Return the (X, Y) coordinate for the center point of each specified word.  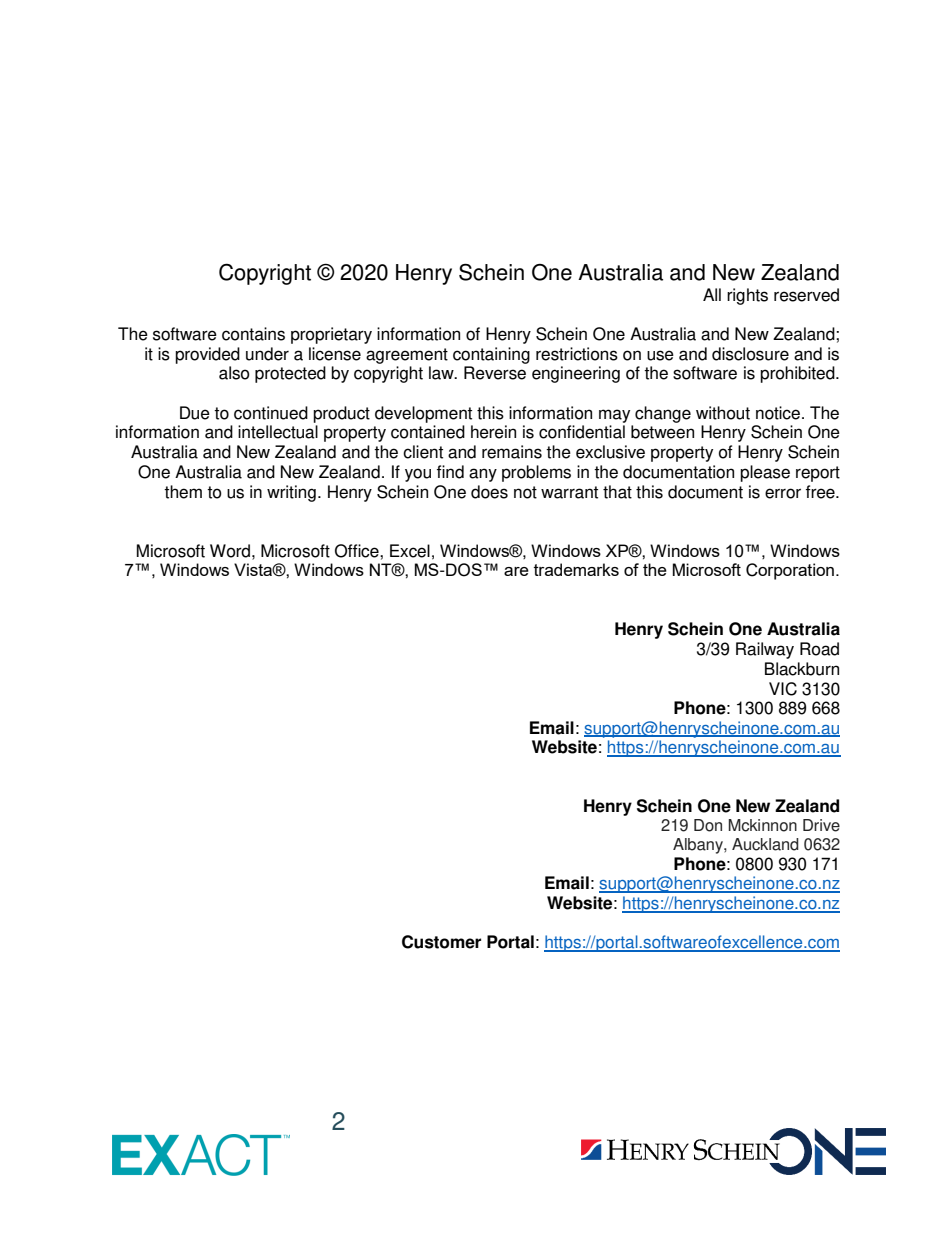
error (783, 493)
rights (747, 296)
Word (230, 551)
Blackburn (802, 669)
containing (491, 355)
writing (291, 493)
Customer (441, 942)
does (489, 492)
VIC (783, 689)
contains (253, 334)
